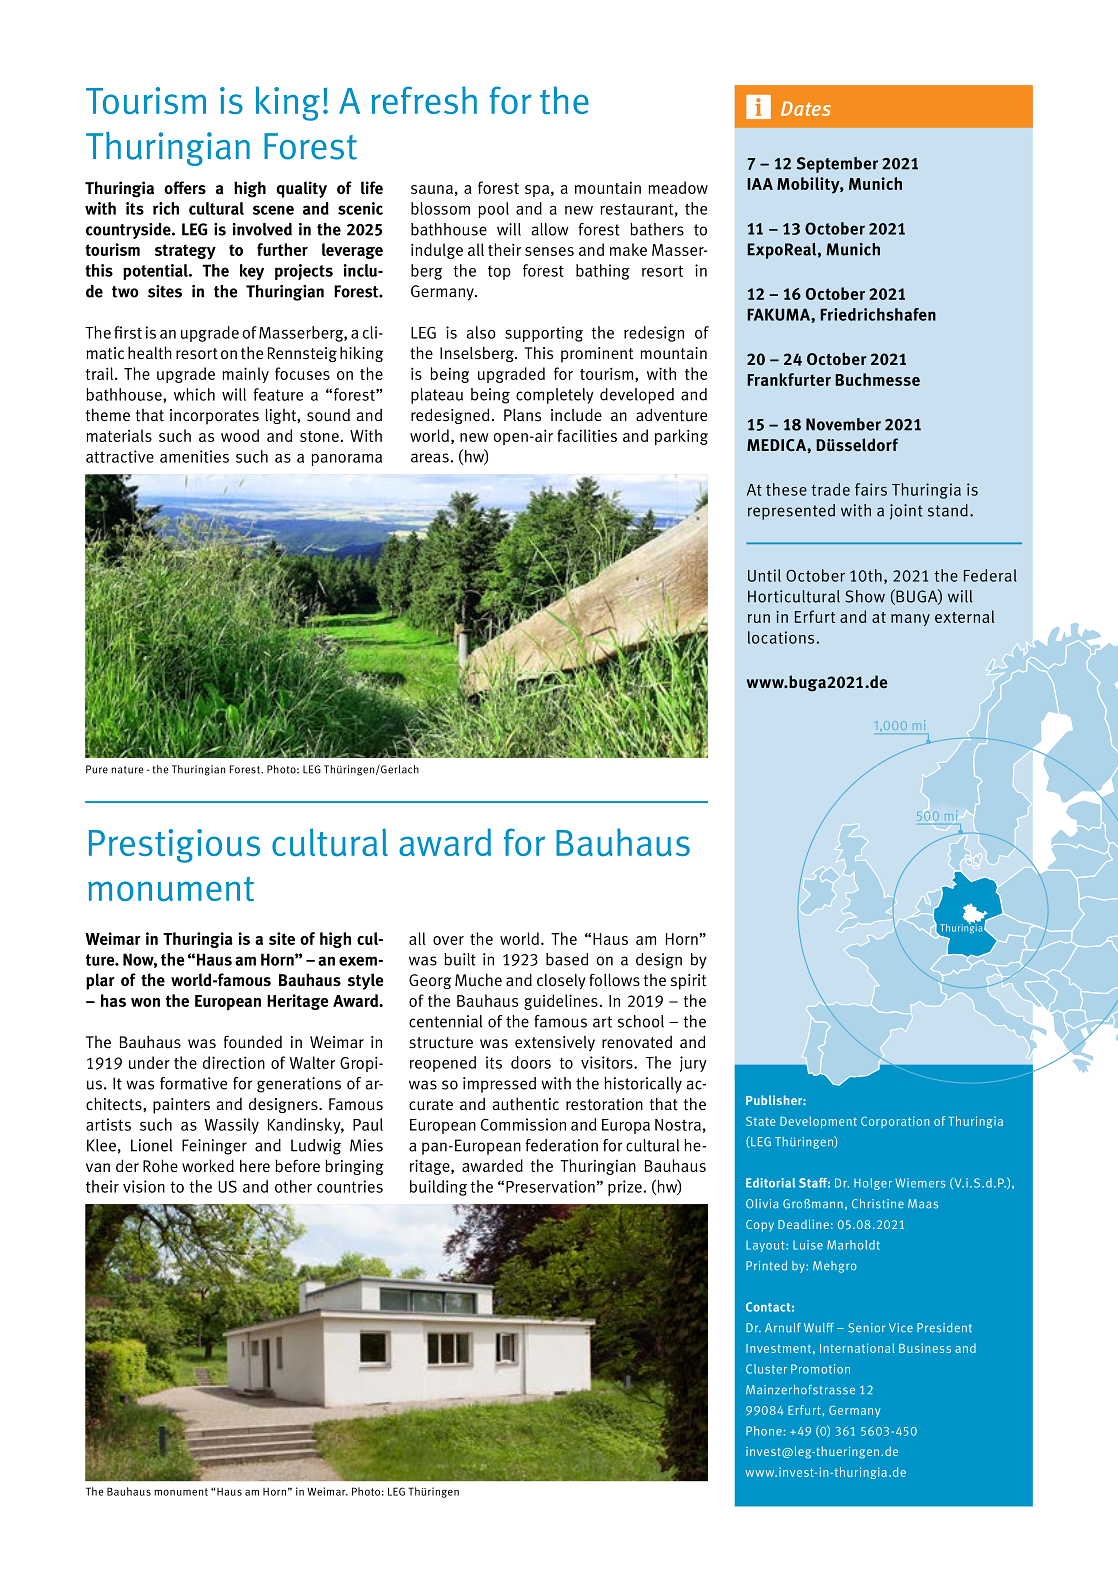  Describe the element at coordinates (97, 769) in the screenshot. I see `Pure` at that location.
